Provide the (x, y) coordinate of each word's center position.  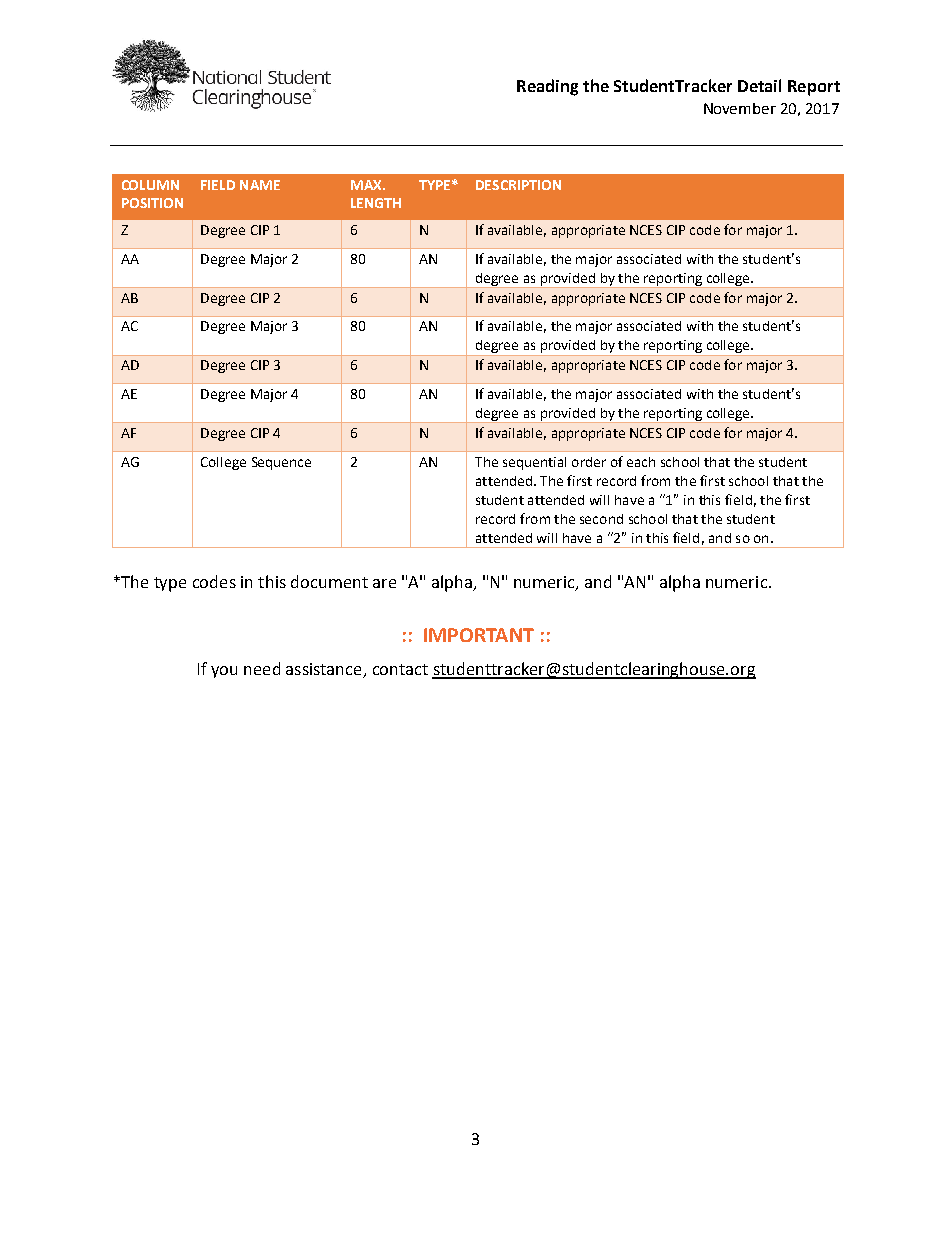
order (589, 462)
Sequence (281, 463)
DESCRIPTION (518, 185)
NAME (260, 185)
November (740, 108)
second (601, 519)
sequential (534, 463)
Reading (547, 87)
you (224, 672)
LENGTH (376, 203)
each (641, 462)
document (329, 581)
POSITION (152, 203)
